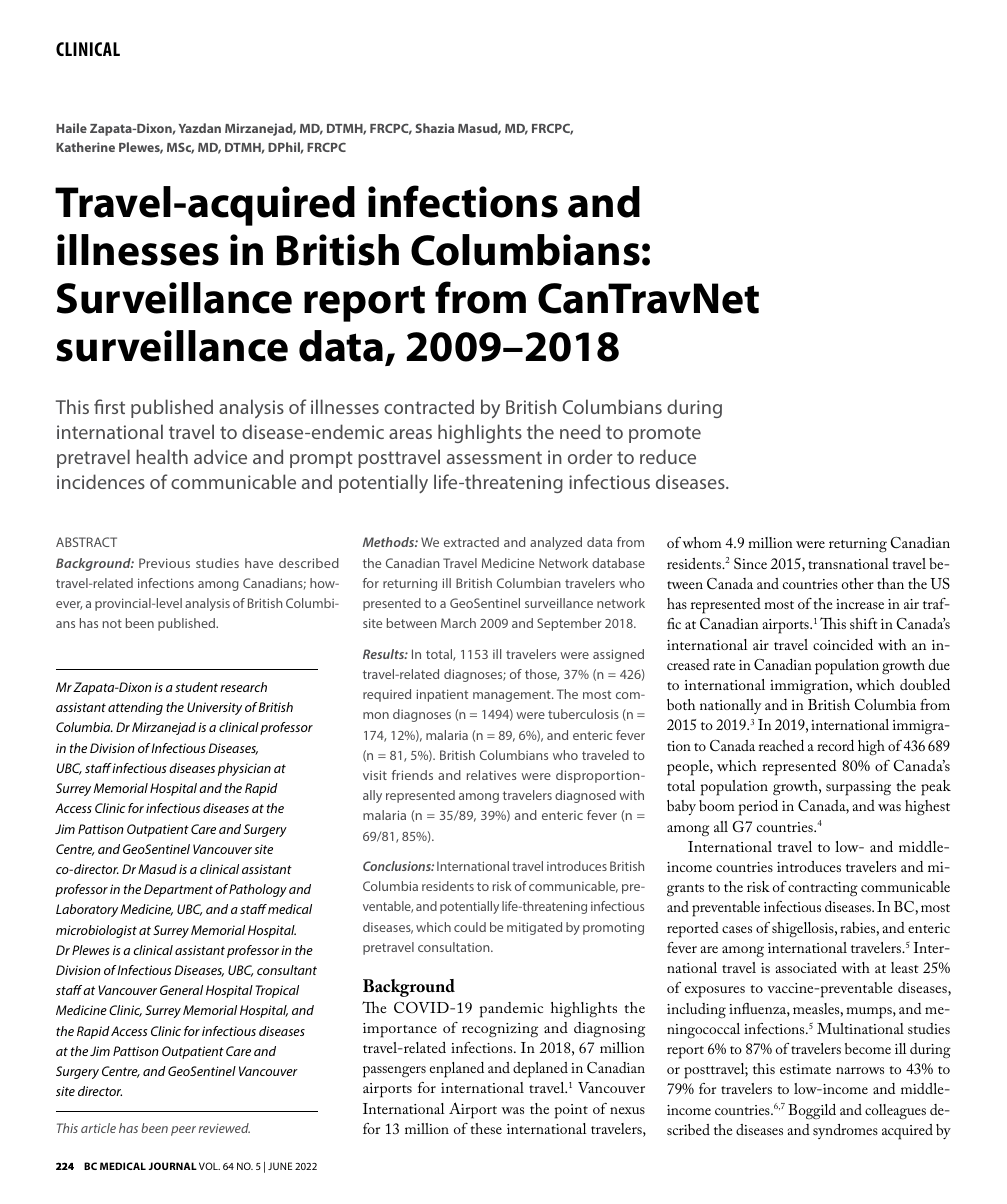 This image has height=1204, width=1007. Describe the element at coordinates (513, 696) in the image. I see `management` at that location.
